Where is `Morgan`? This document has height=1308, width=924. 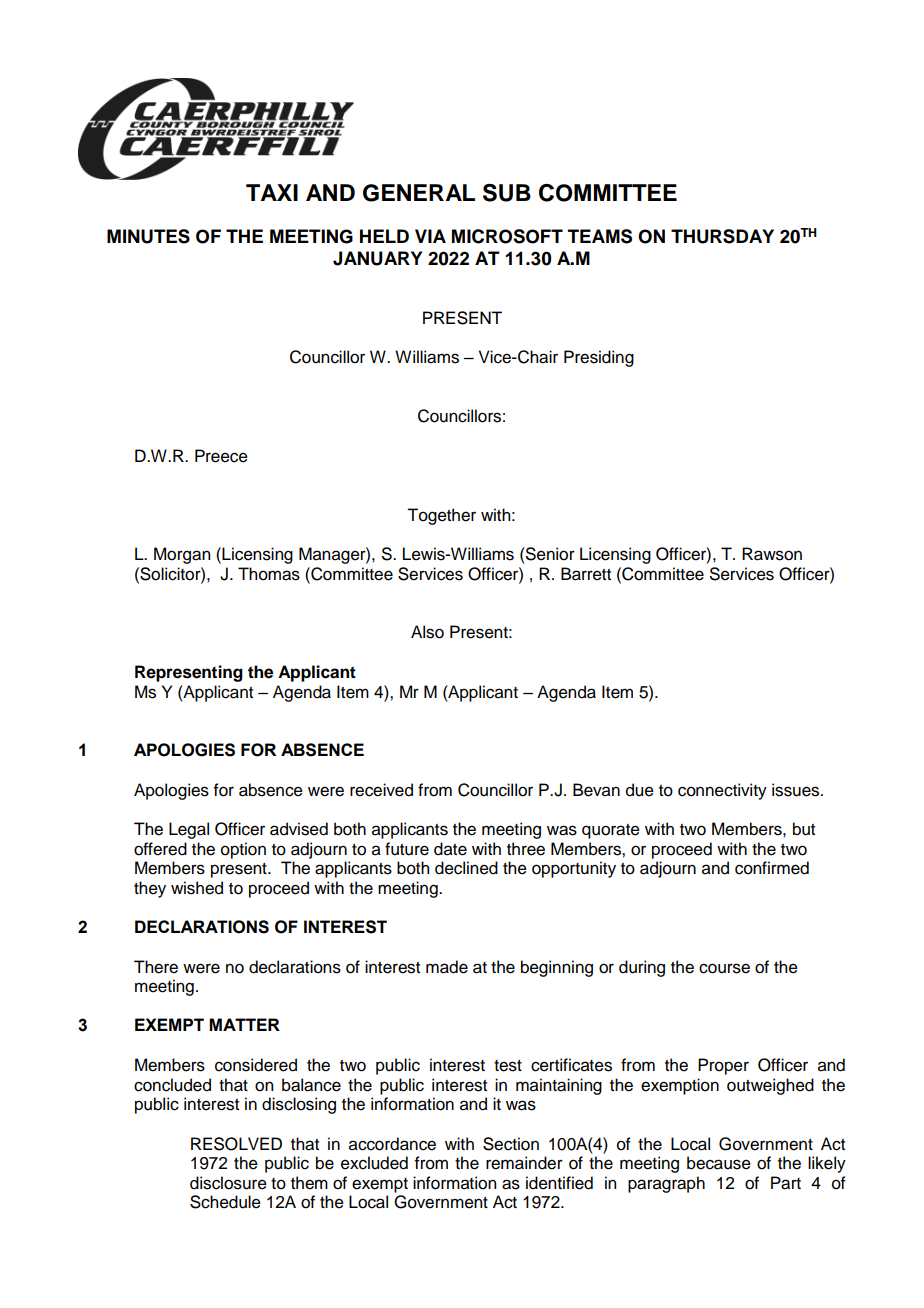
Morgan is located at coordinates (182, 555).
